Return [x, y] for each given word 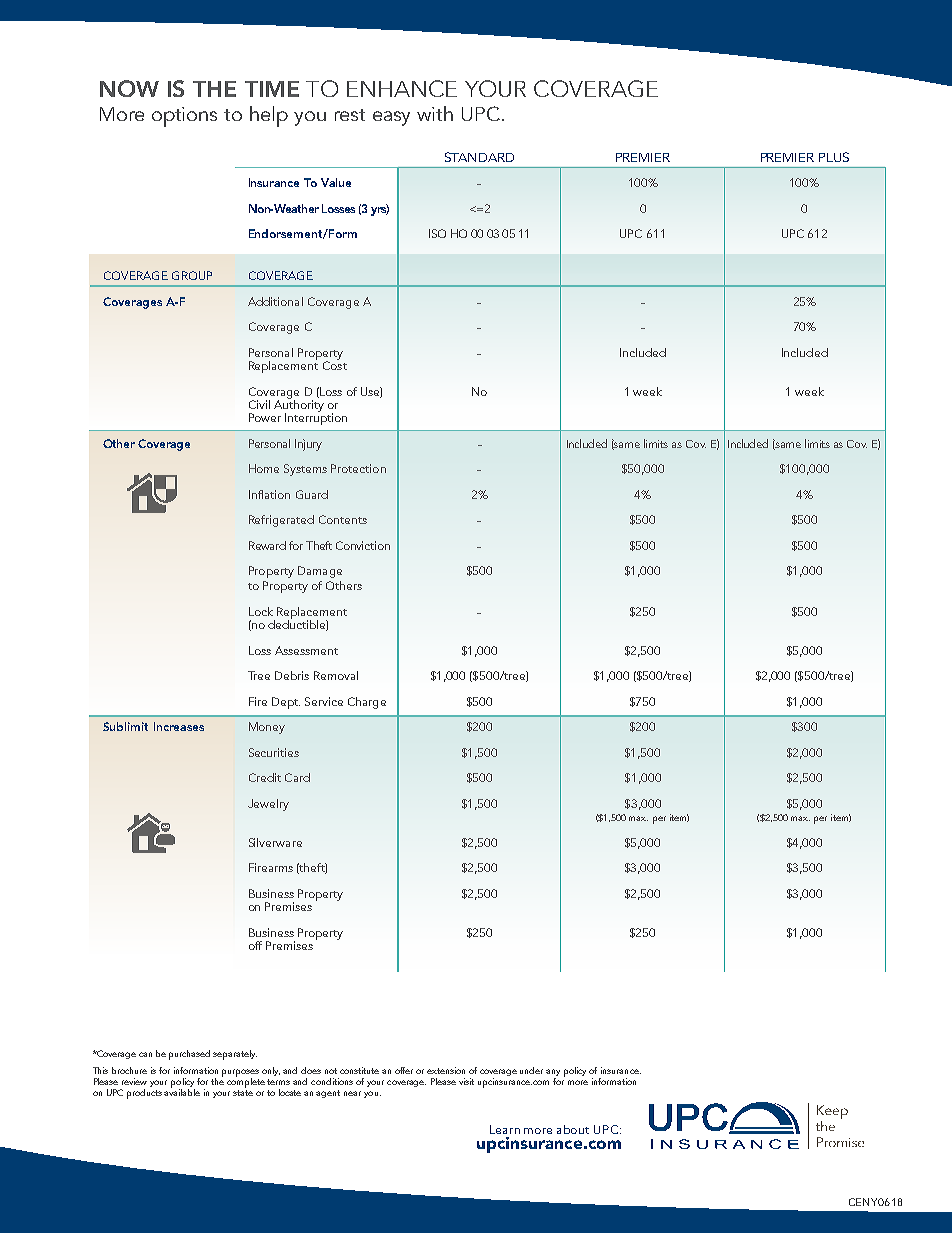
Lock [261, 611]
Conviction [363, 545]
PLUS [834, 157]
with [435, 113]
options [184, 117]
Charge [367, 703]
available [182, 1091]
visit [466, 1081]
